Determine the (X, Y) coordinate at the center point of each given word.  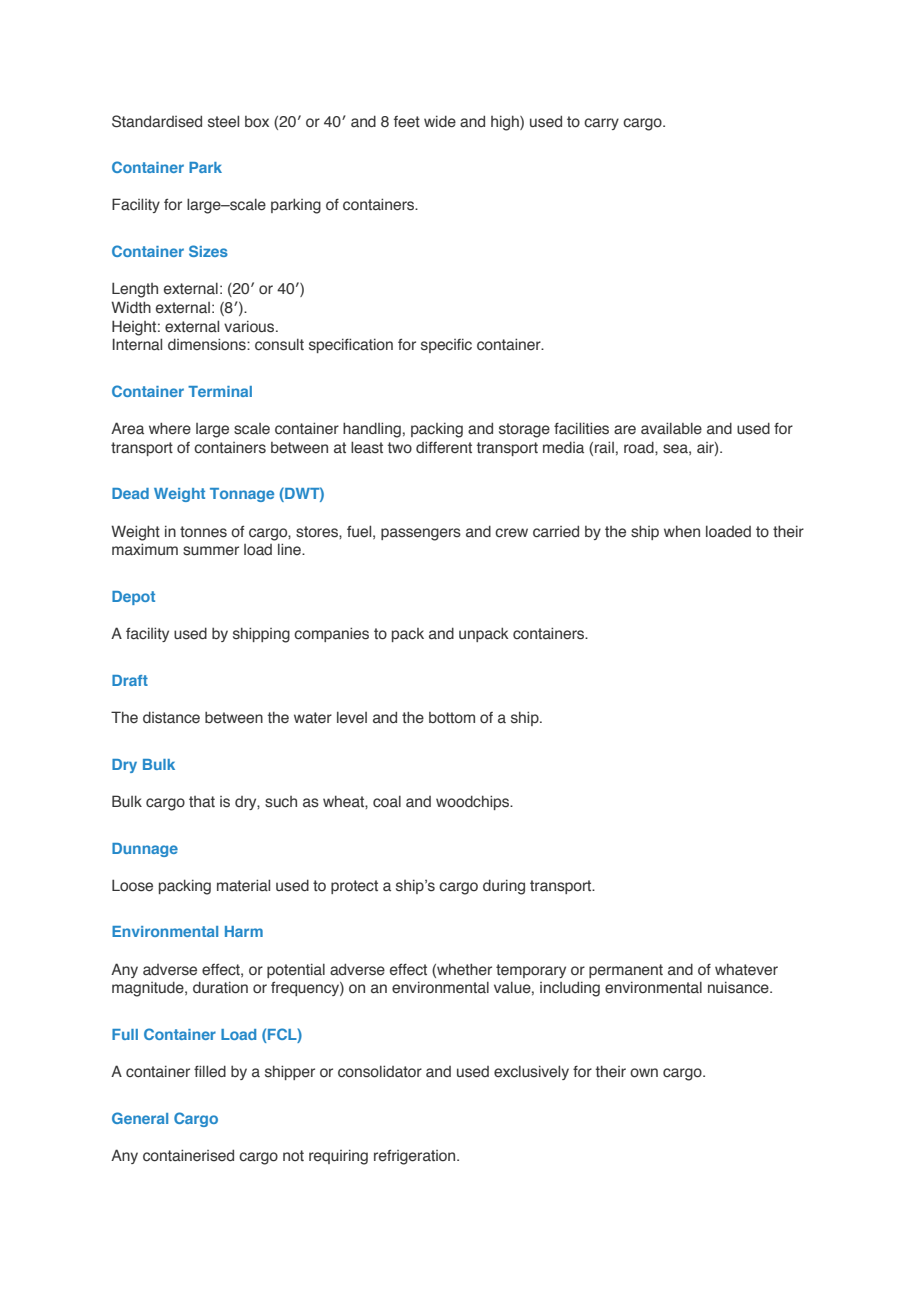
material (243, 885)
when (682, 531)
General (140, 1118)
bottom (452, 718)
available (671, 428)
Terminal (220, 391)
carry (601, 124)
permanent (626, 971)
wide (440, 121)
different (444, 447)
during (504, 887)
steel (223, 121)
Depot (133, 598)
